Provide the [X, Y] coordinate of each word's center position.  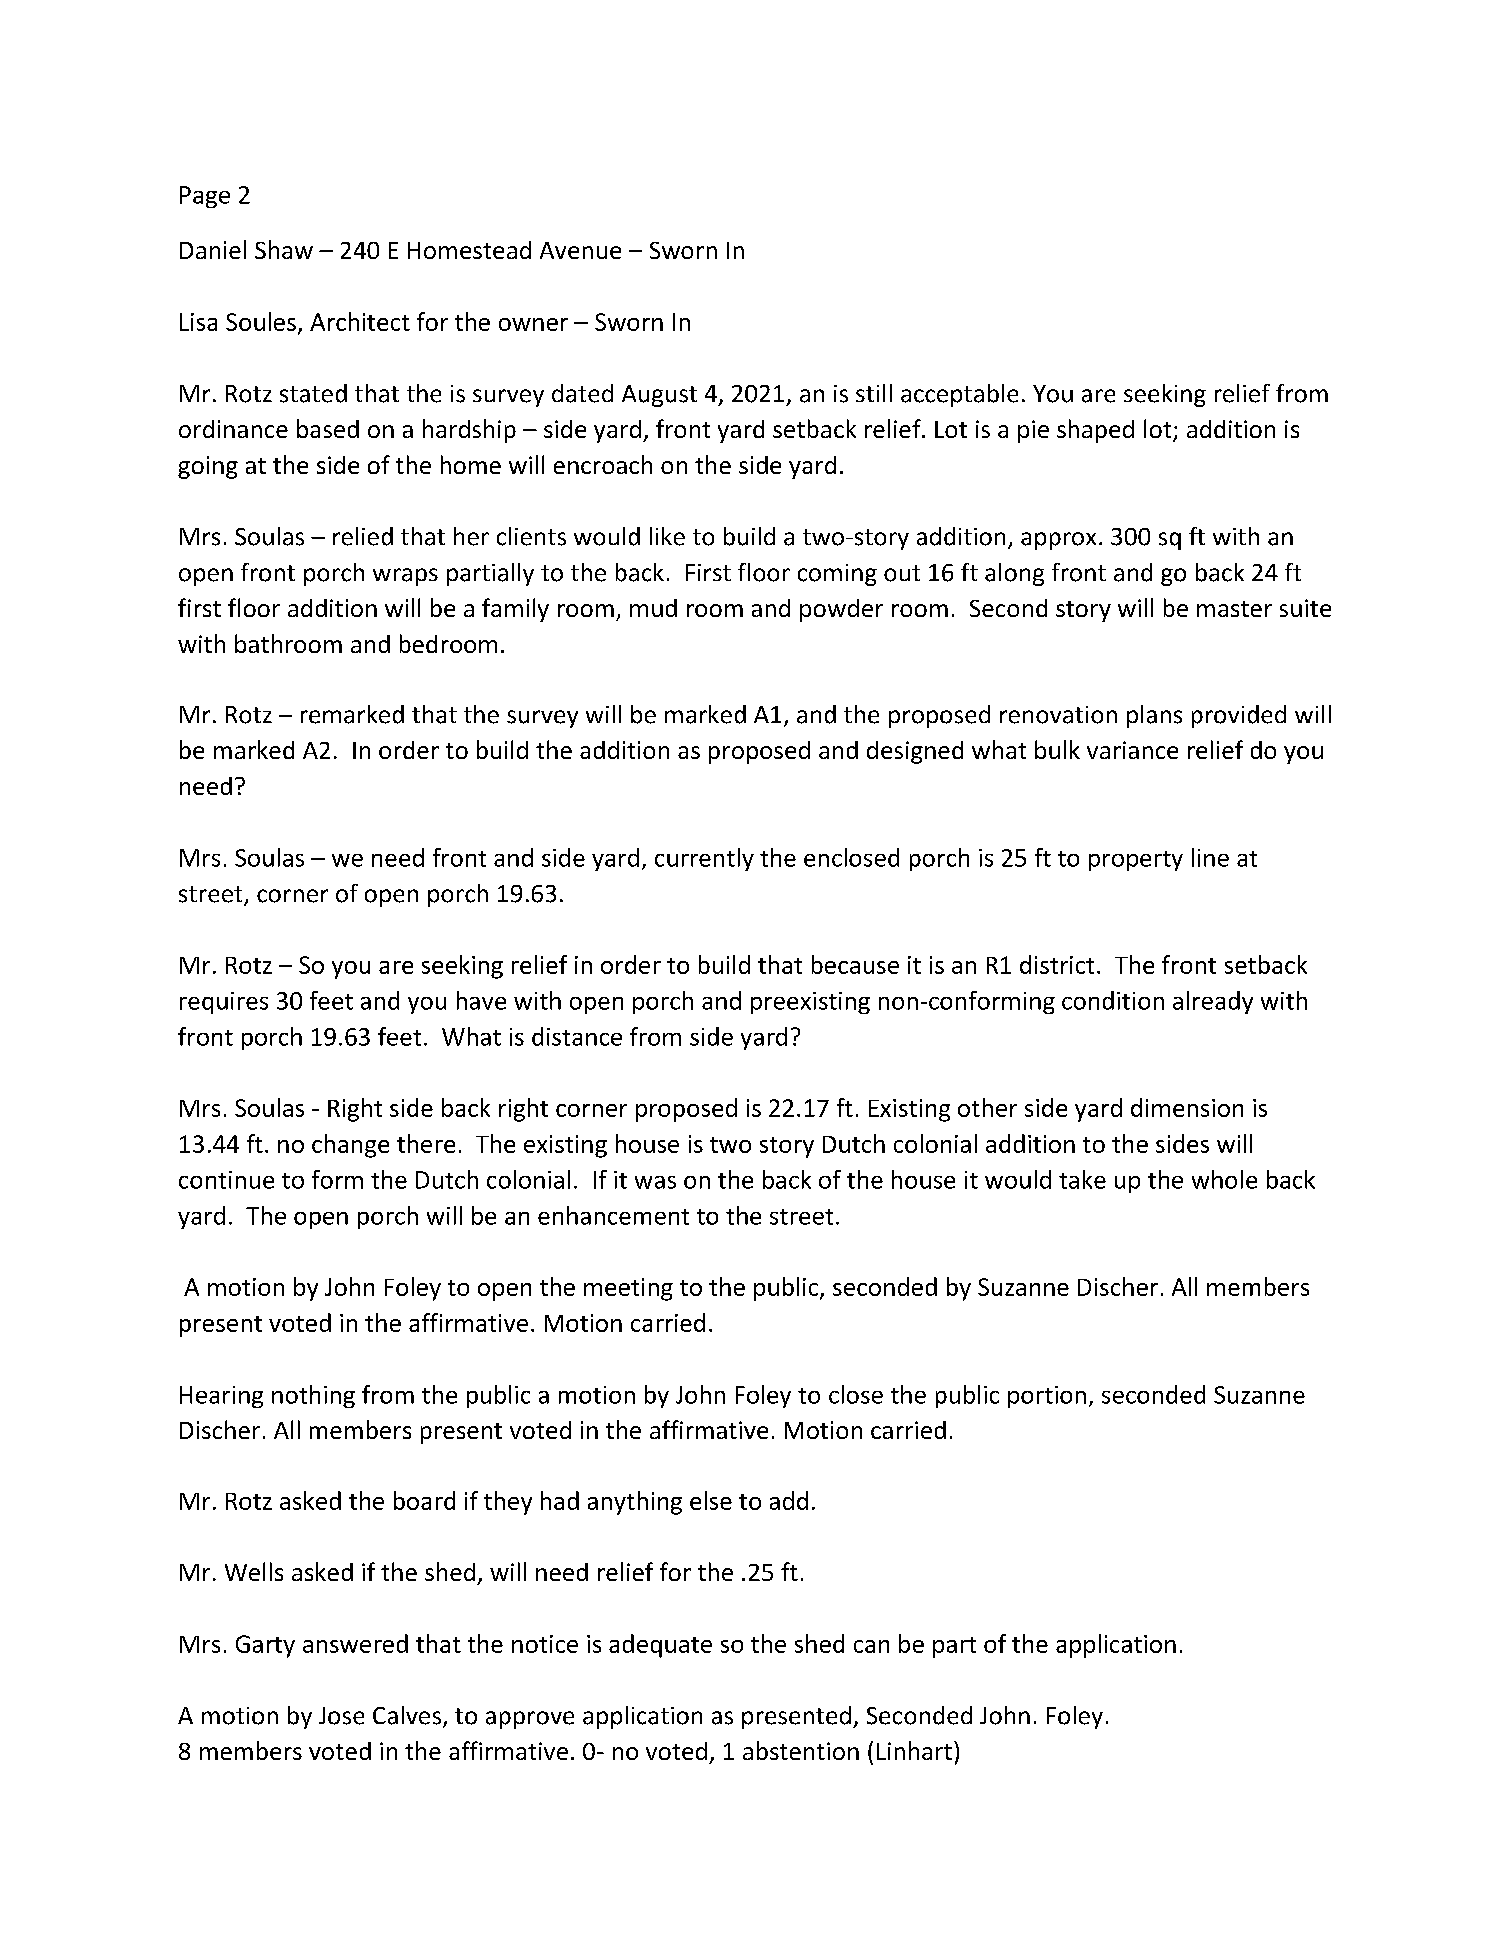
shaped [1095, 431]
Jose [341, 1716]
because [855, 964]
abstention [801, 1750]
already [1213, 1002]
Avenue [580, 250]
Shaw [284, 249]
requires [224, 1003]
